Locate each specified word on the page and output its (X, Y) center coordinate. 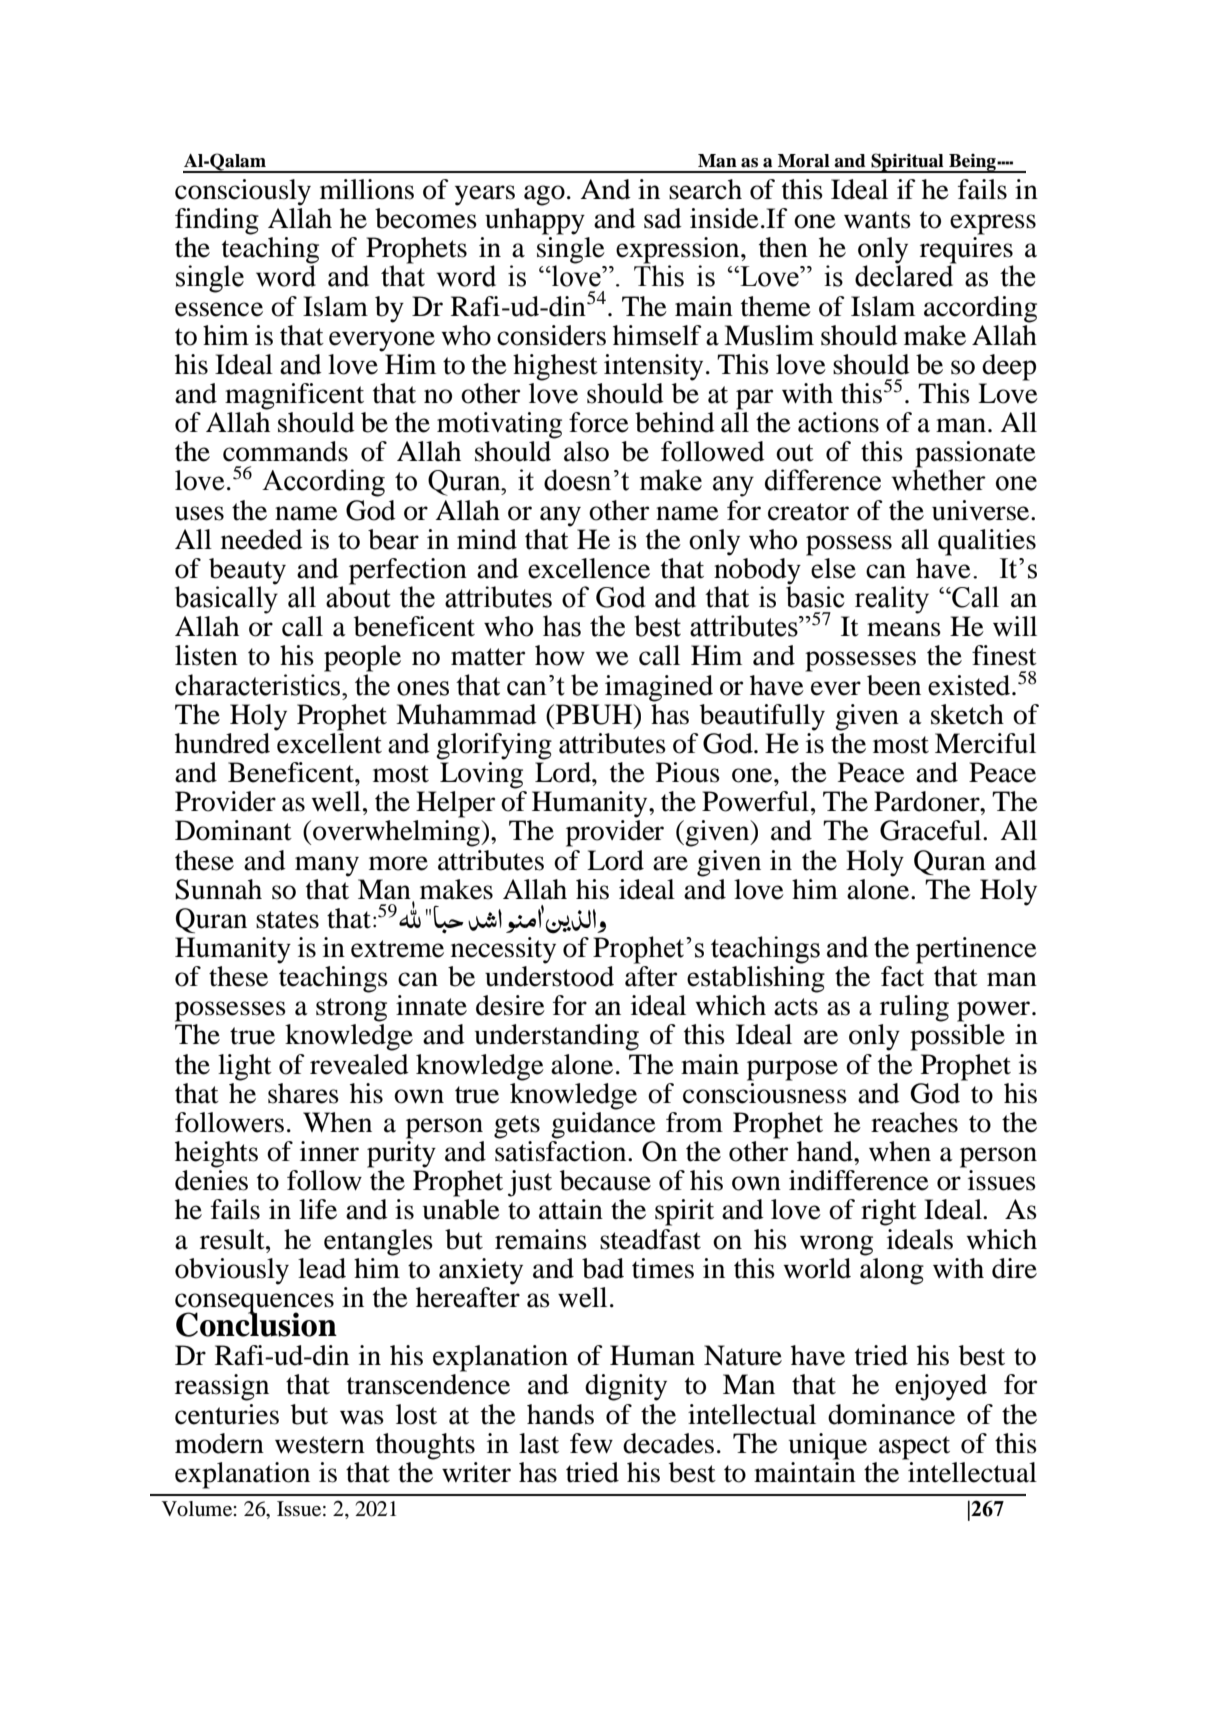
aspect (914, 1448)
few (591, 1443)
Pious (688, 772)
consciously (243, 192)
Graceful (932, 830)
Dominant (233, 830)
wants (877, 220)
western (320, 1445)
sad (663, 218)
